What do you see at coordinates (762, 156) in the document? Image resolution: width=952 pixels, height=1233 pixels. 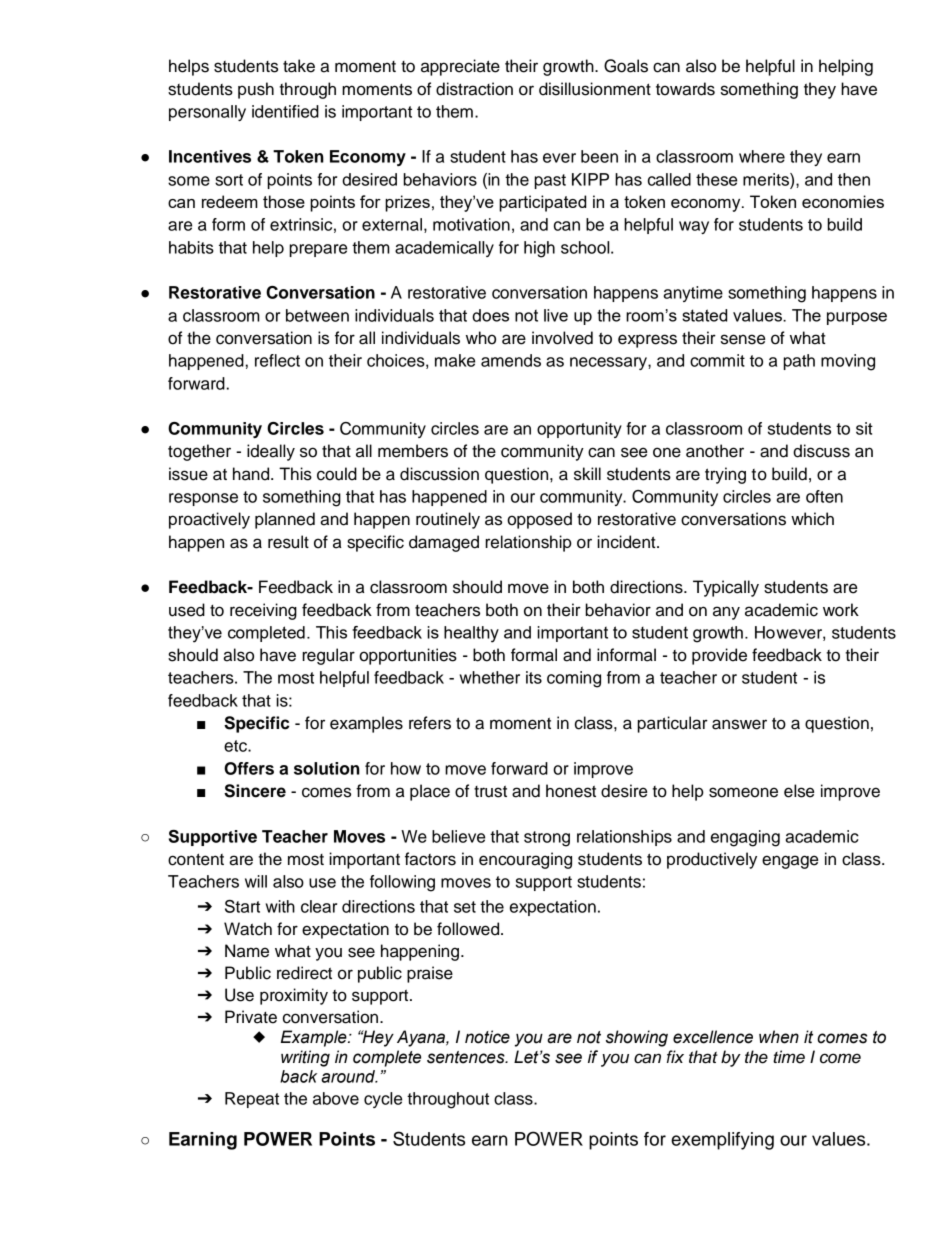 I see `where` at bounding box center [762, 156].
